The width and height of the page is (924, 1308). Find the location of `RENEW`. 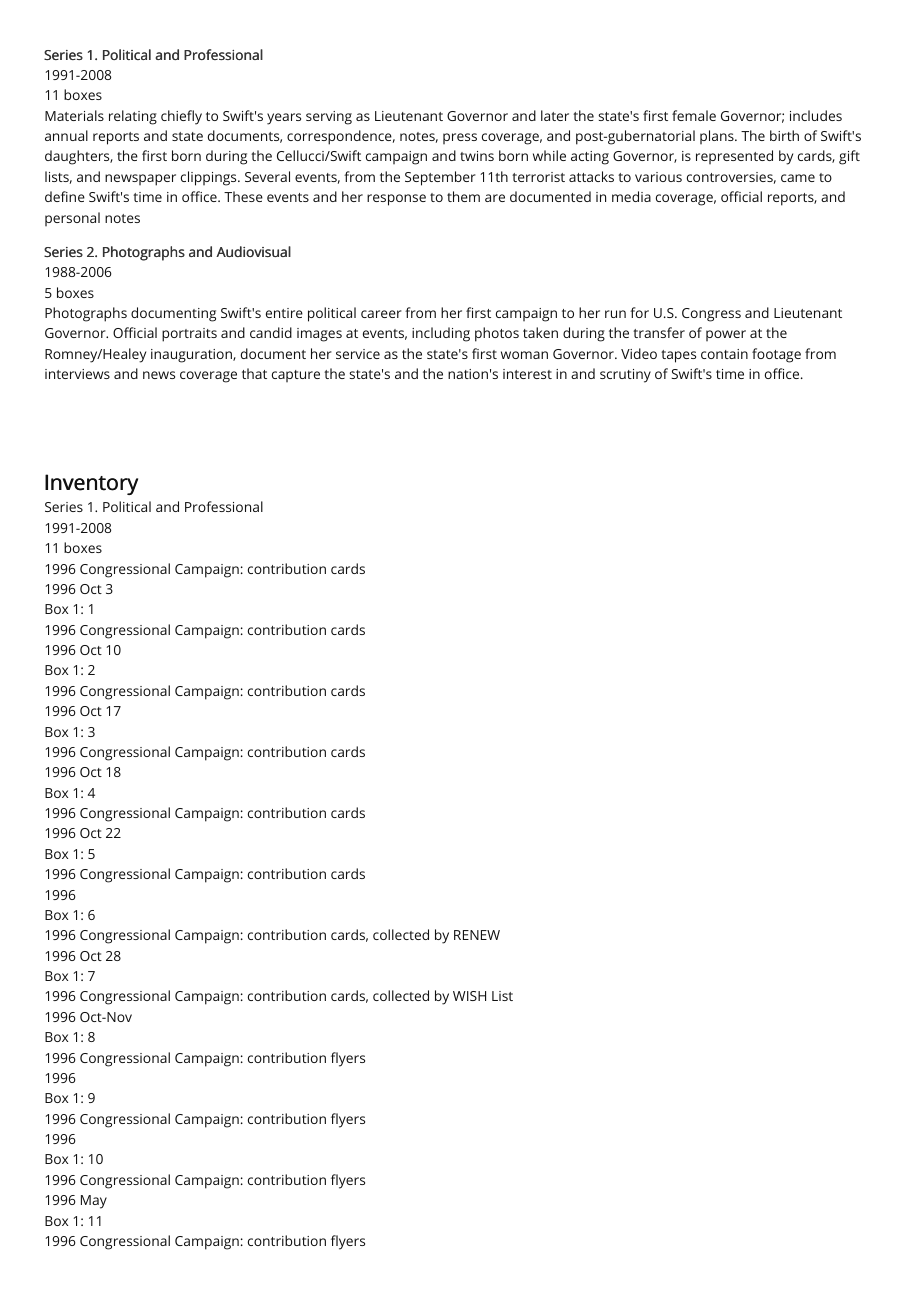

RENEW is located at coordinates (477, 935).
